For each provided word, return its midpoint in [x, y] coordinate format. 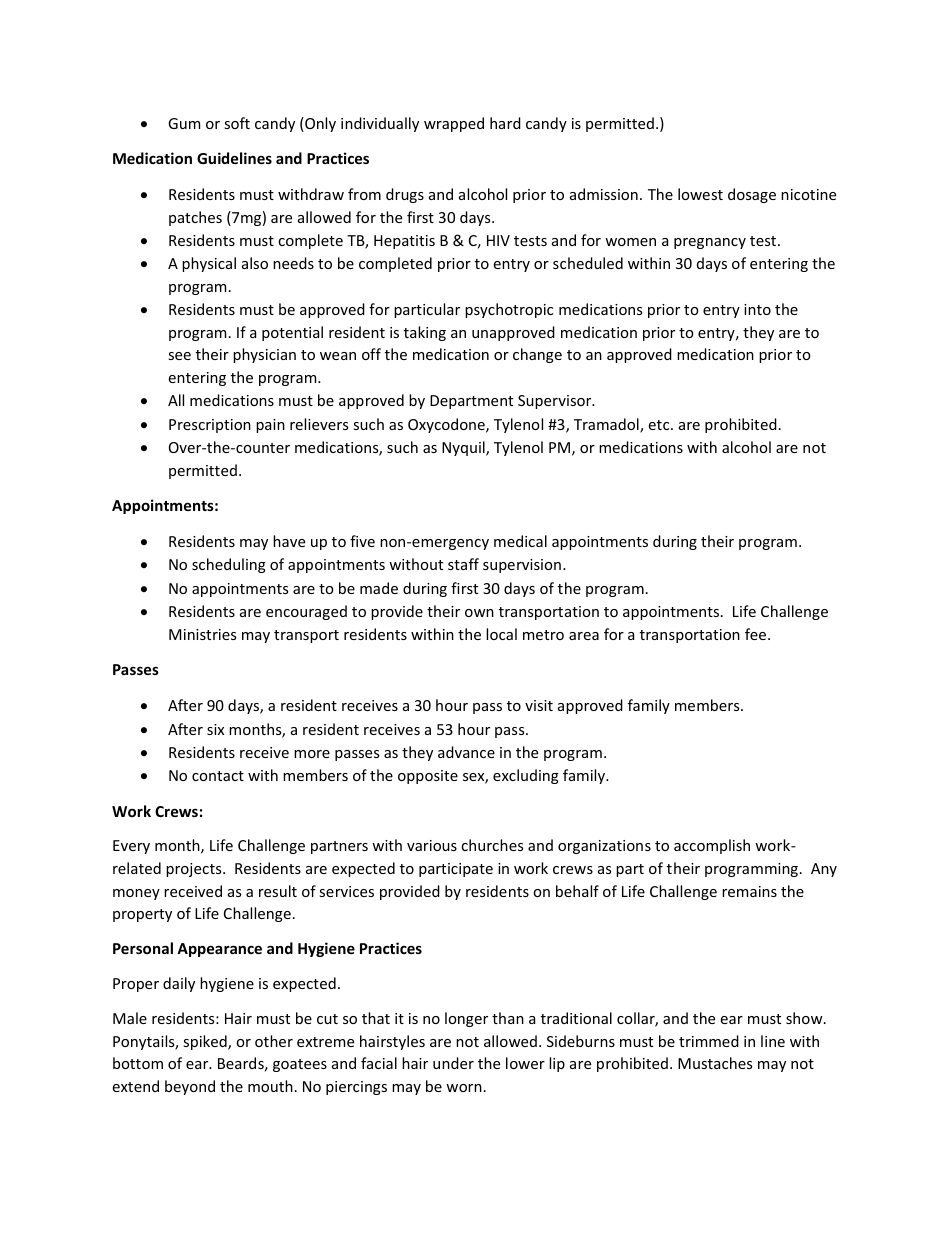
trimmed [709, 1041]
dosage [752, 195]
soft [237, 123]
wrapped [454, 124]
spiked [206, 1042]
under [453, 1063]
